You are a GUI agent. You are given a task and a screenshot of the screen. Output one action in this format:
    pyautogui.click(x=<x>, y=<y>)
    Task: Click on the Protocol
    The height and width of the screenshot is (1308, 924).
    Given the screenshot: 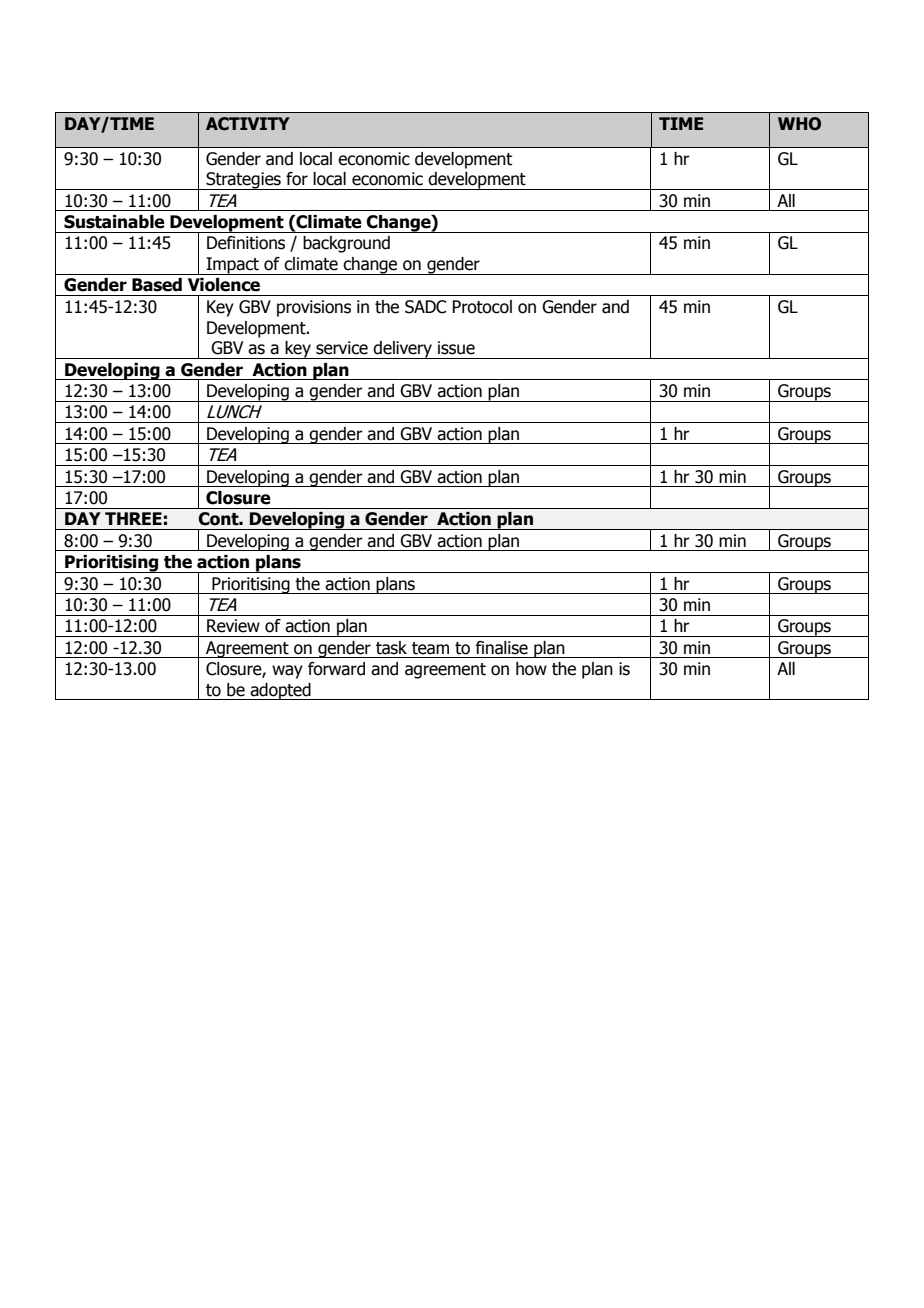 What is the action you would take?
    pyautogui.click(x=482, y=307)
